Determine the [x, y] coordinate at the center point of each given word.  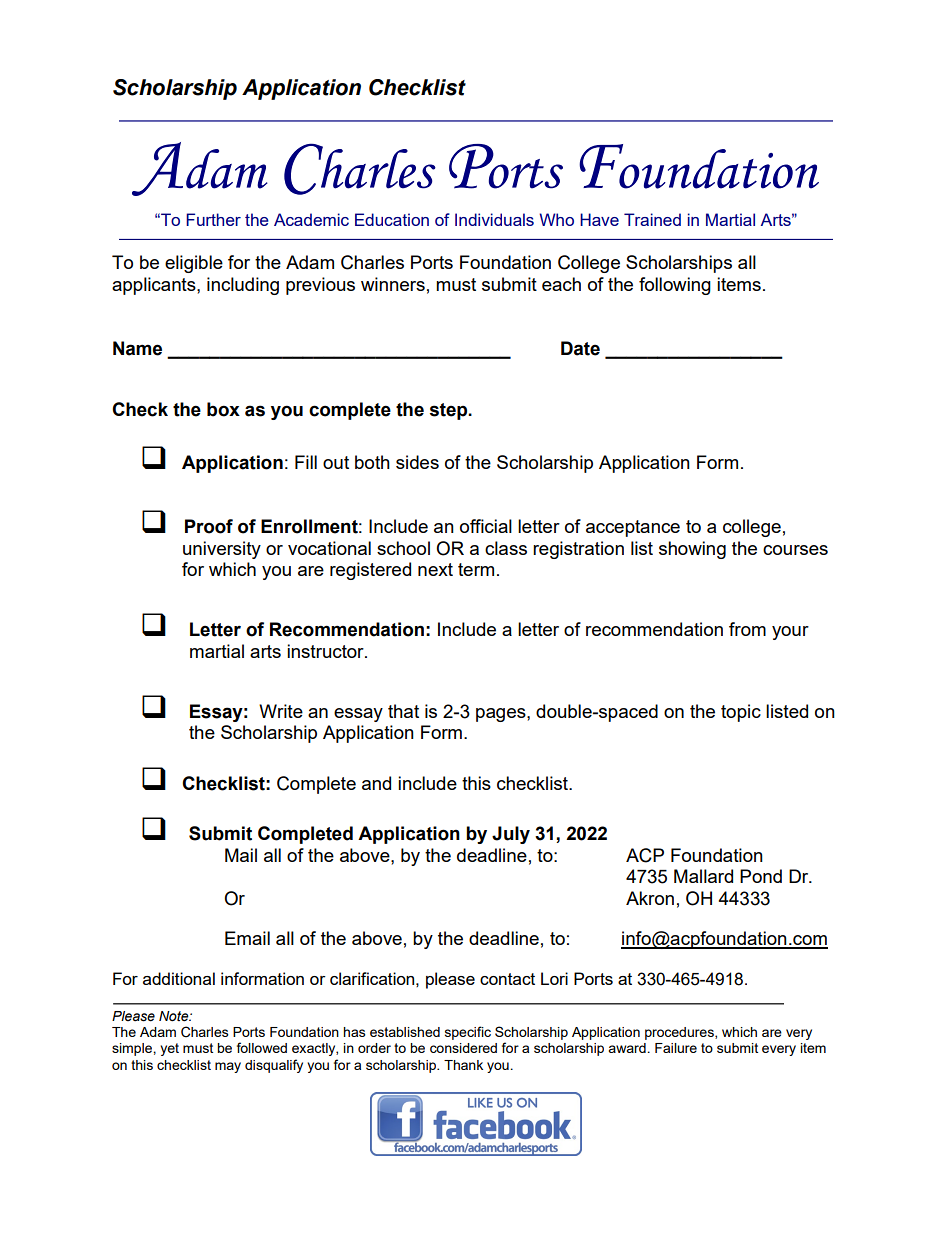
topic [741, 713]
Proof [209, 526]
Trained [652, 219]
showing [692, 550]
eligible [194, 264]
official [486, 526]
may [228, 1067]
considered [463, 1048]
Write [281, 711]
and [376, 783]
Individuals [494, 219]
